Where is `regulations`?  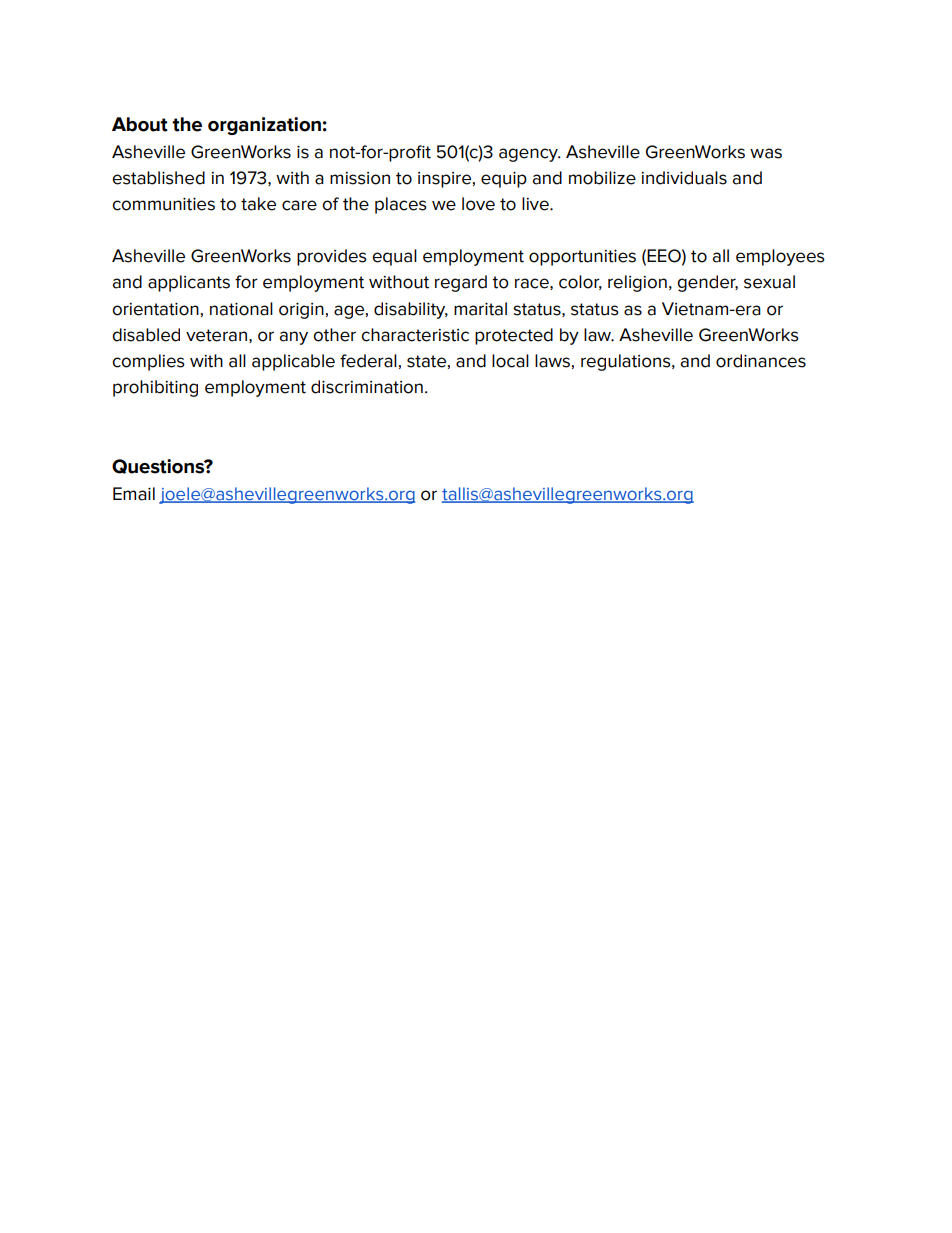
regulations is located at coordinates (627, 362).
